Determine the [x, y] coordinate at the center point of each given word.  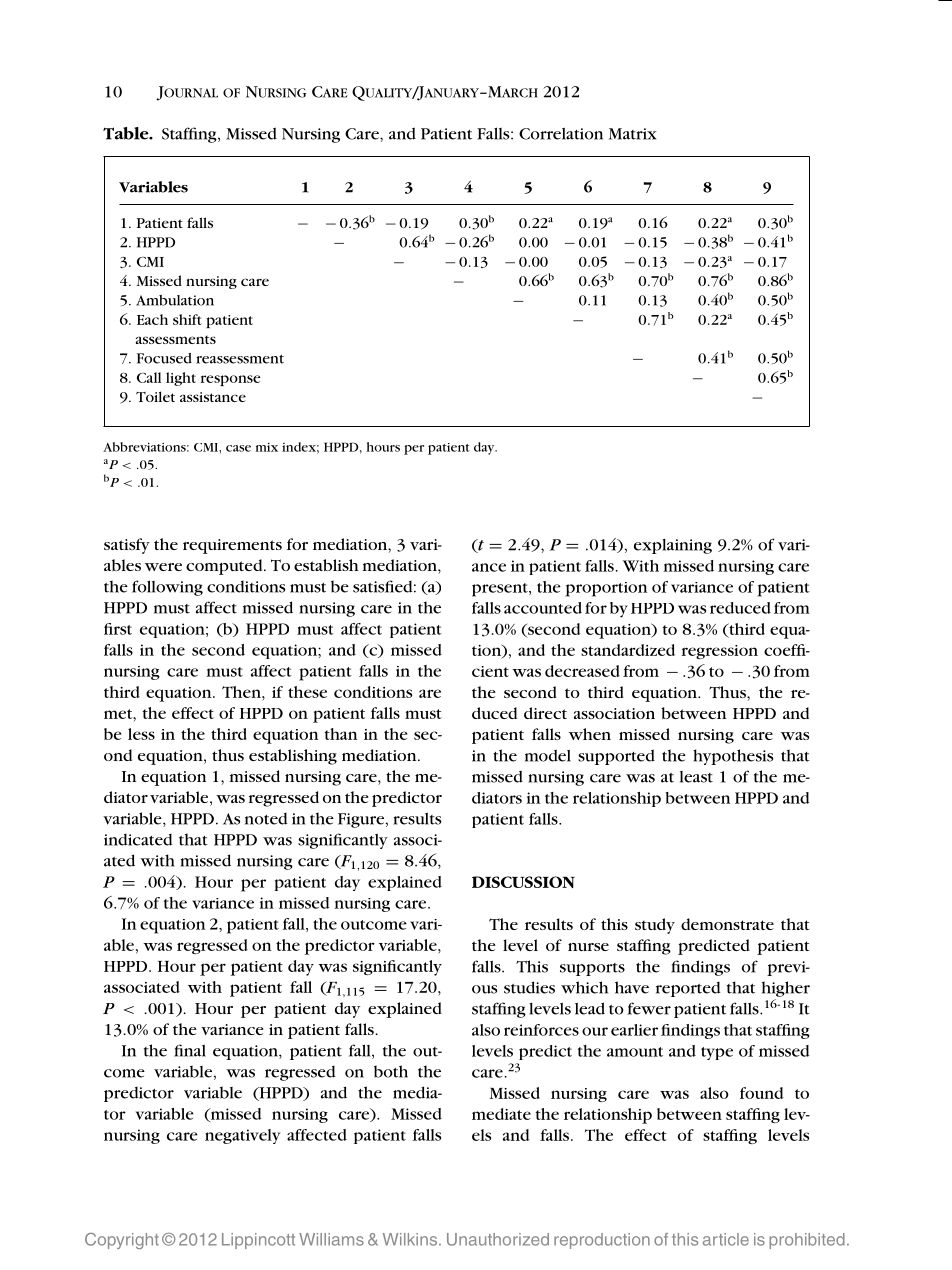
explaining [673, 546]
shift [187, 319]
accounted [543, 608]
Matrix [633, 134]
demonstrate [727, 924]
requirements [232, 546]
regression [720, 652]
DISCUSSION [523, 882]
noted [266, 819]
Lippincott [258, 1241]
